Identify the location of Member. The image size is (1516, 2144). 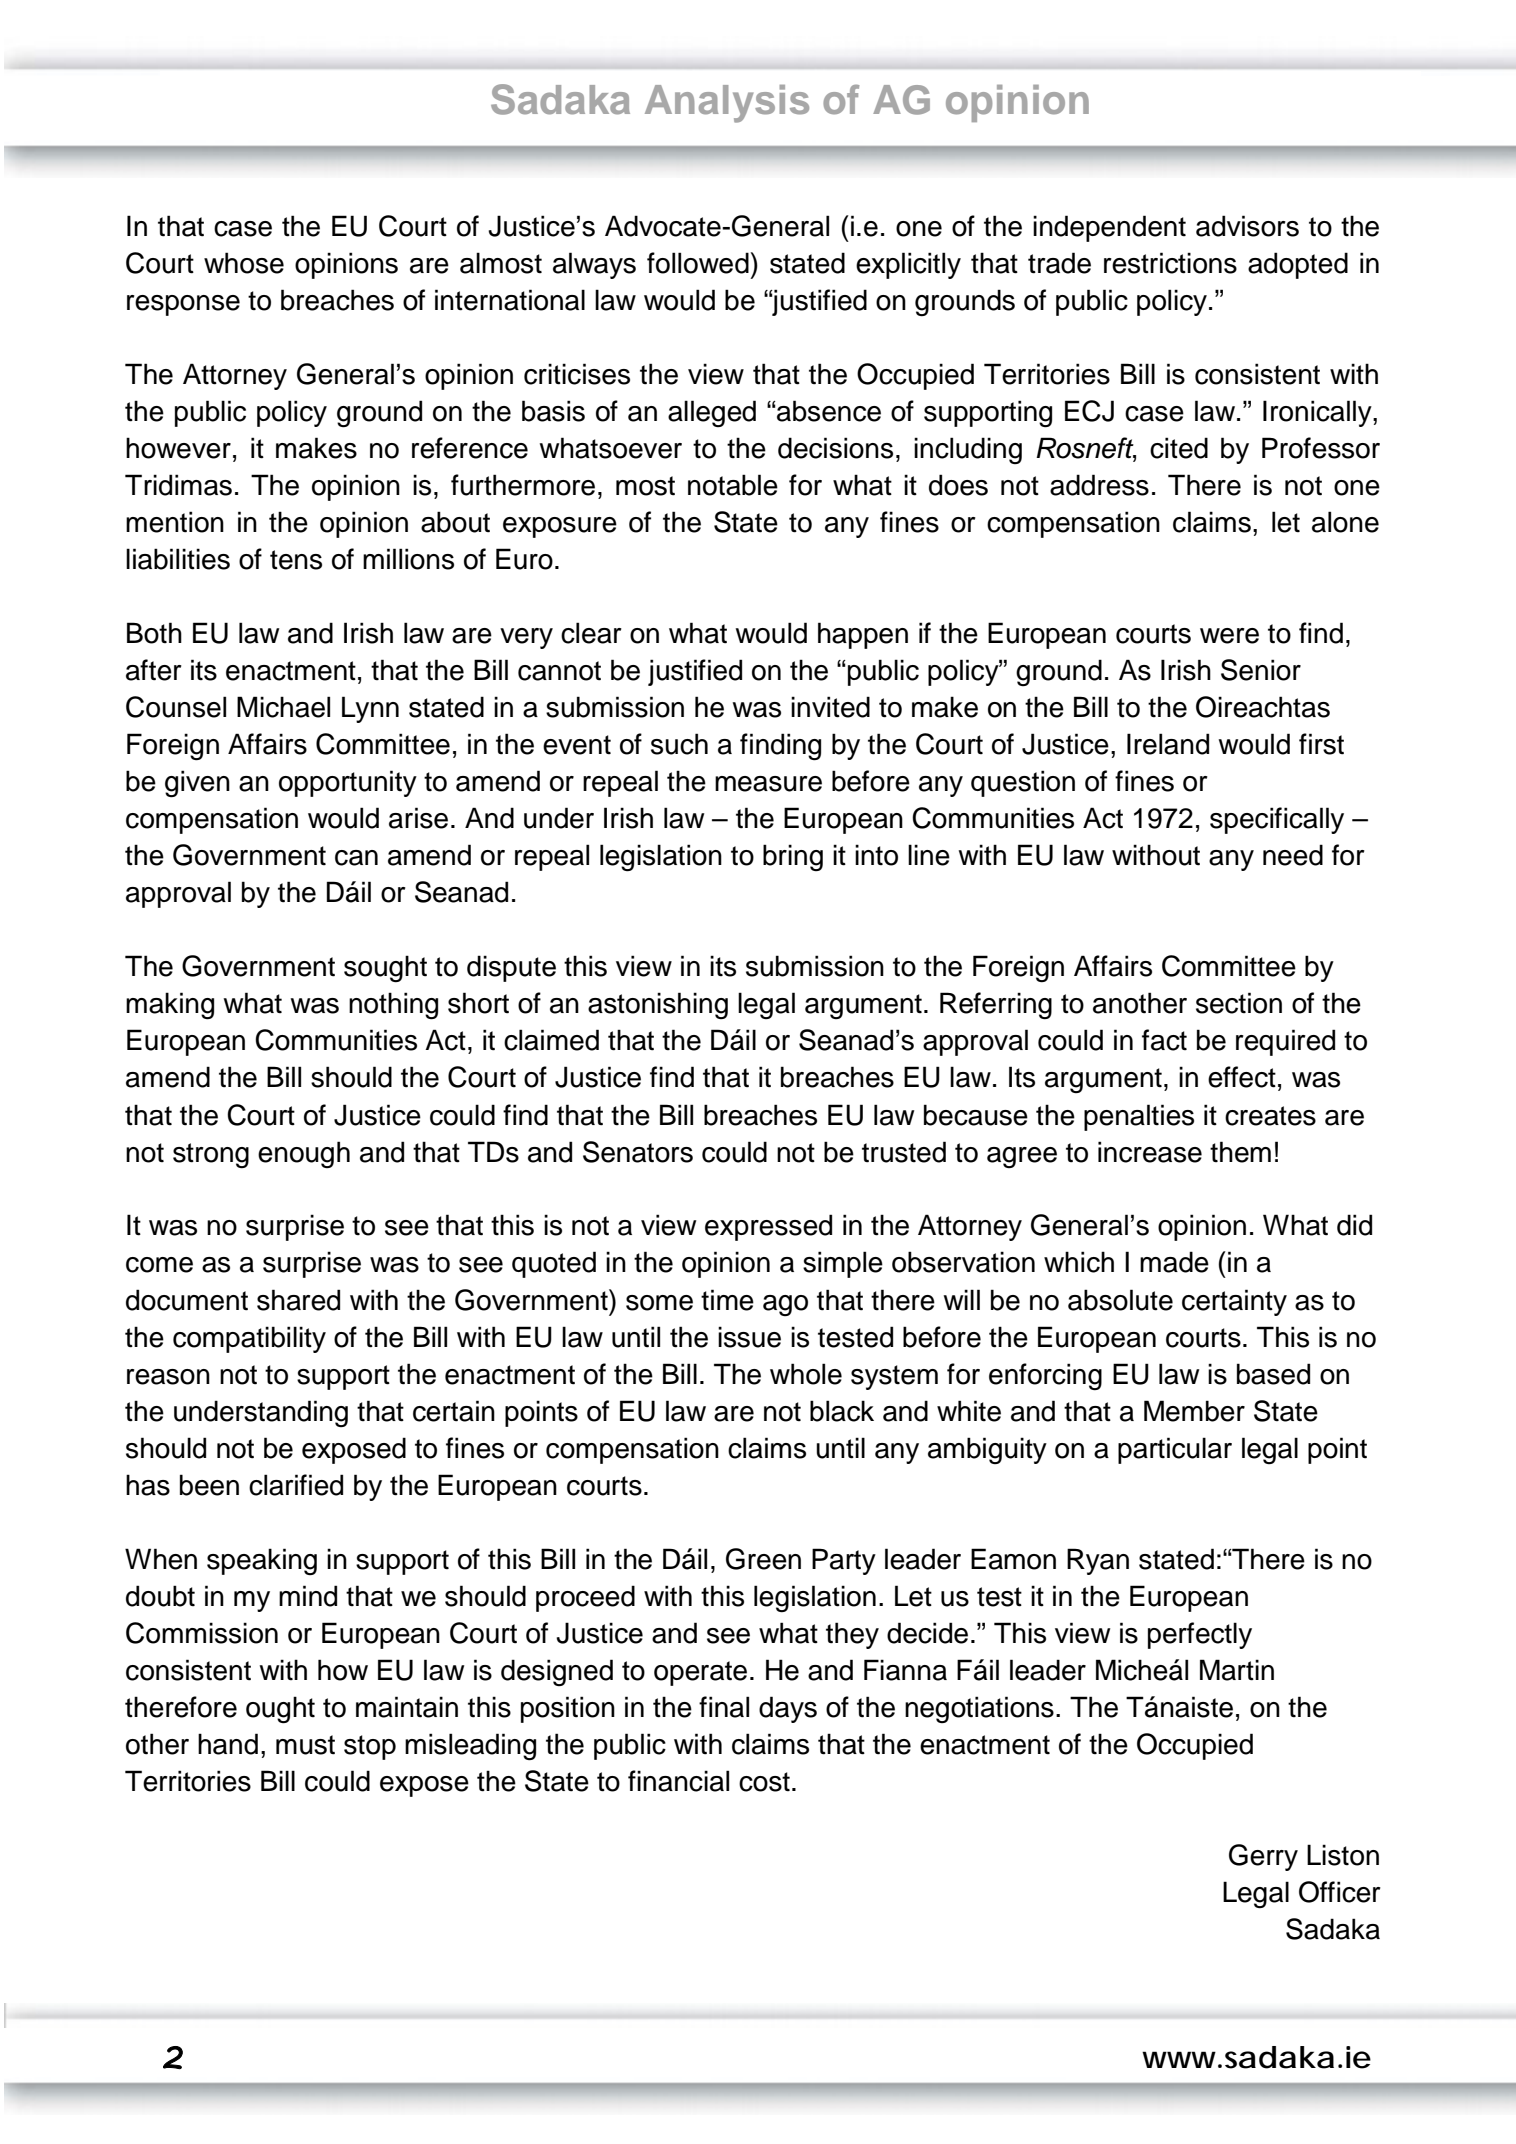
(1194, 1411).
